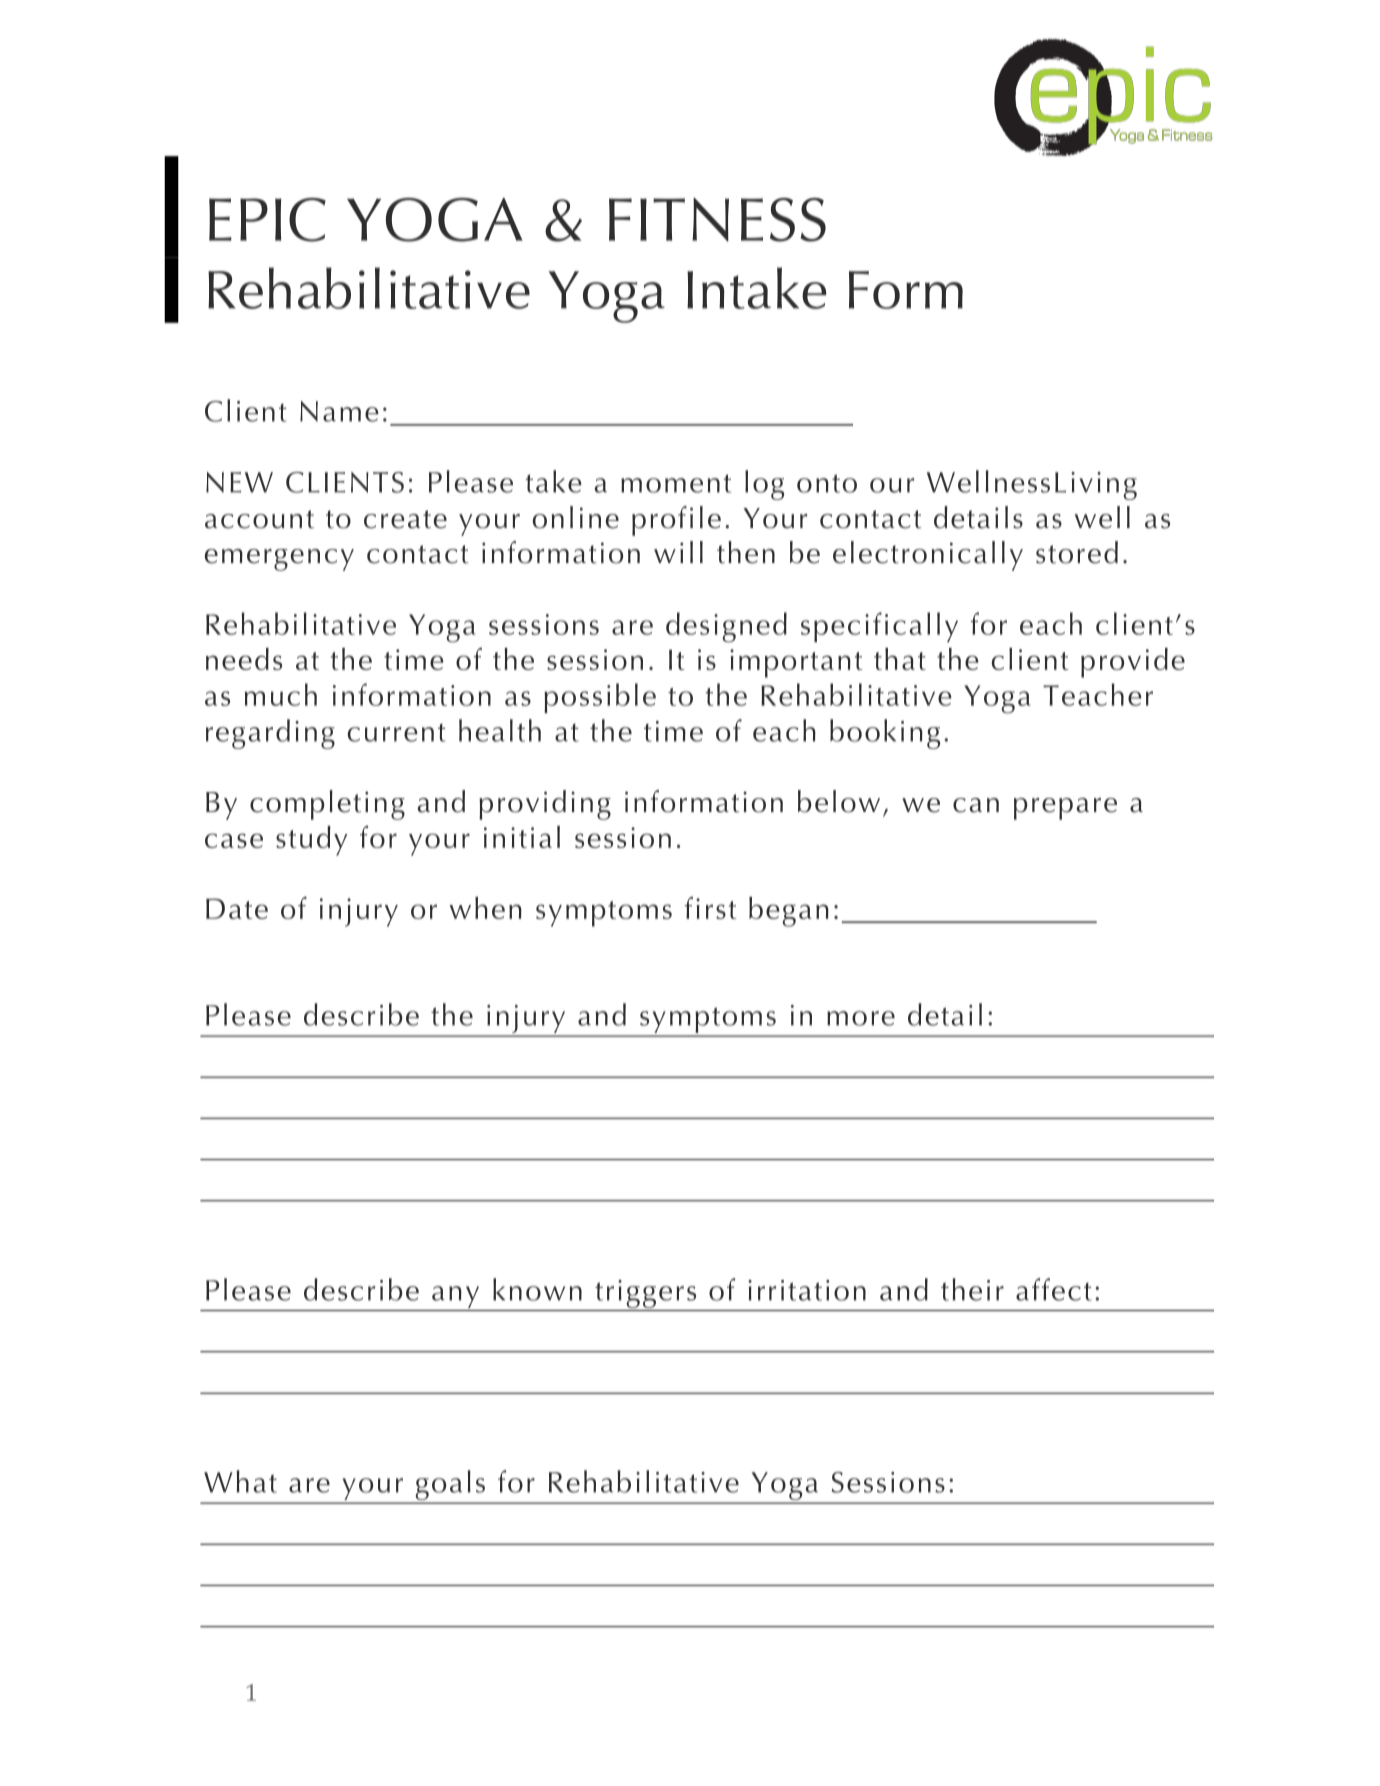 This screenshot has height=1786, width=1380. I want to click on first, so click(711, 907).
